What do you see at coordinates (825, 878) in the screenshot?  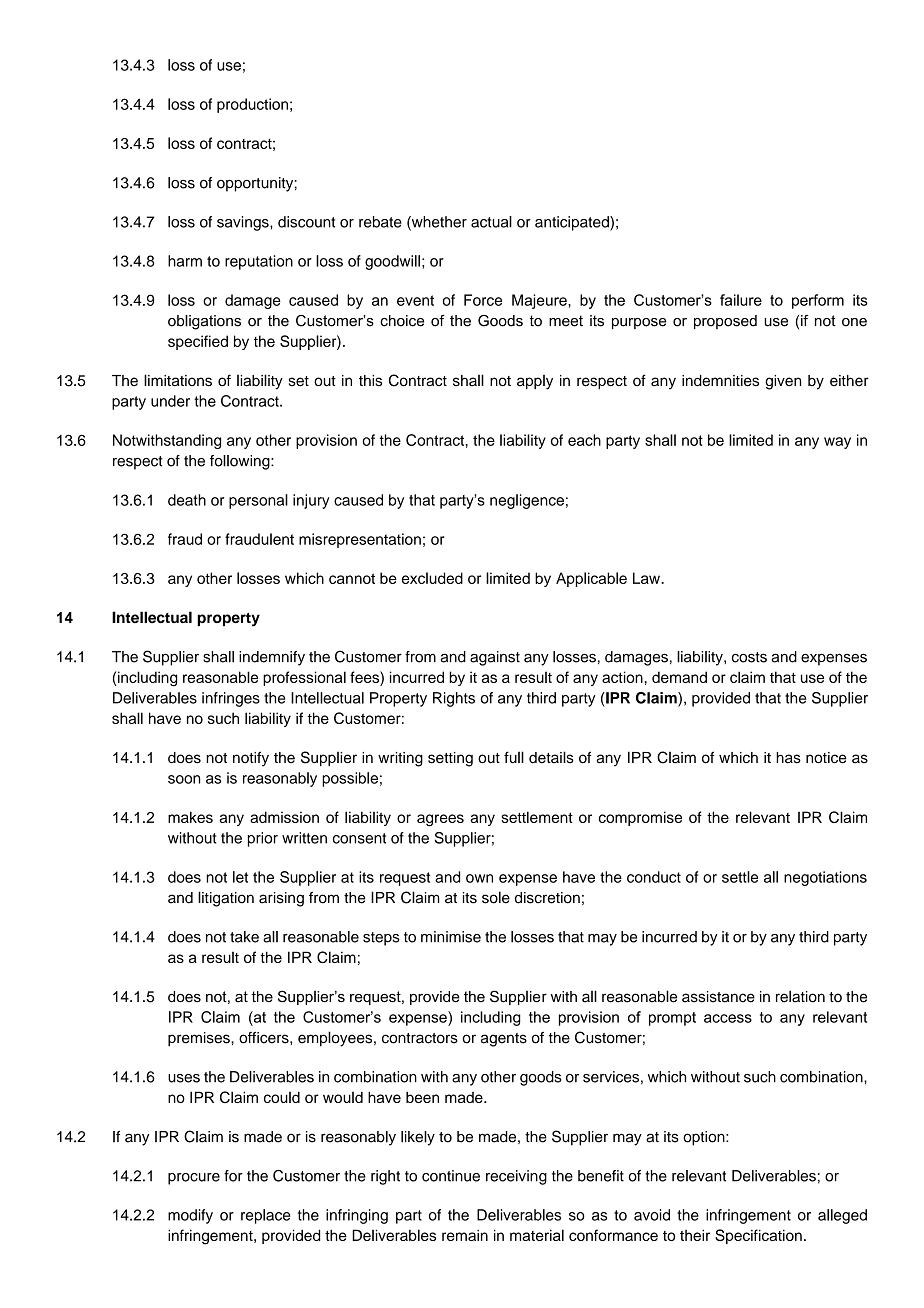 I see `negotiations` at bounding box center [825, 878].
